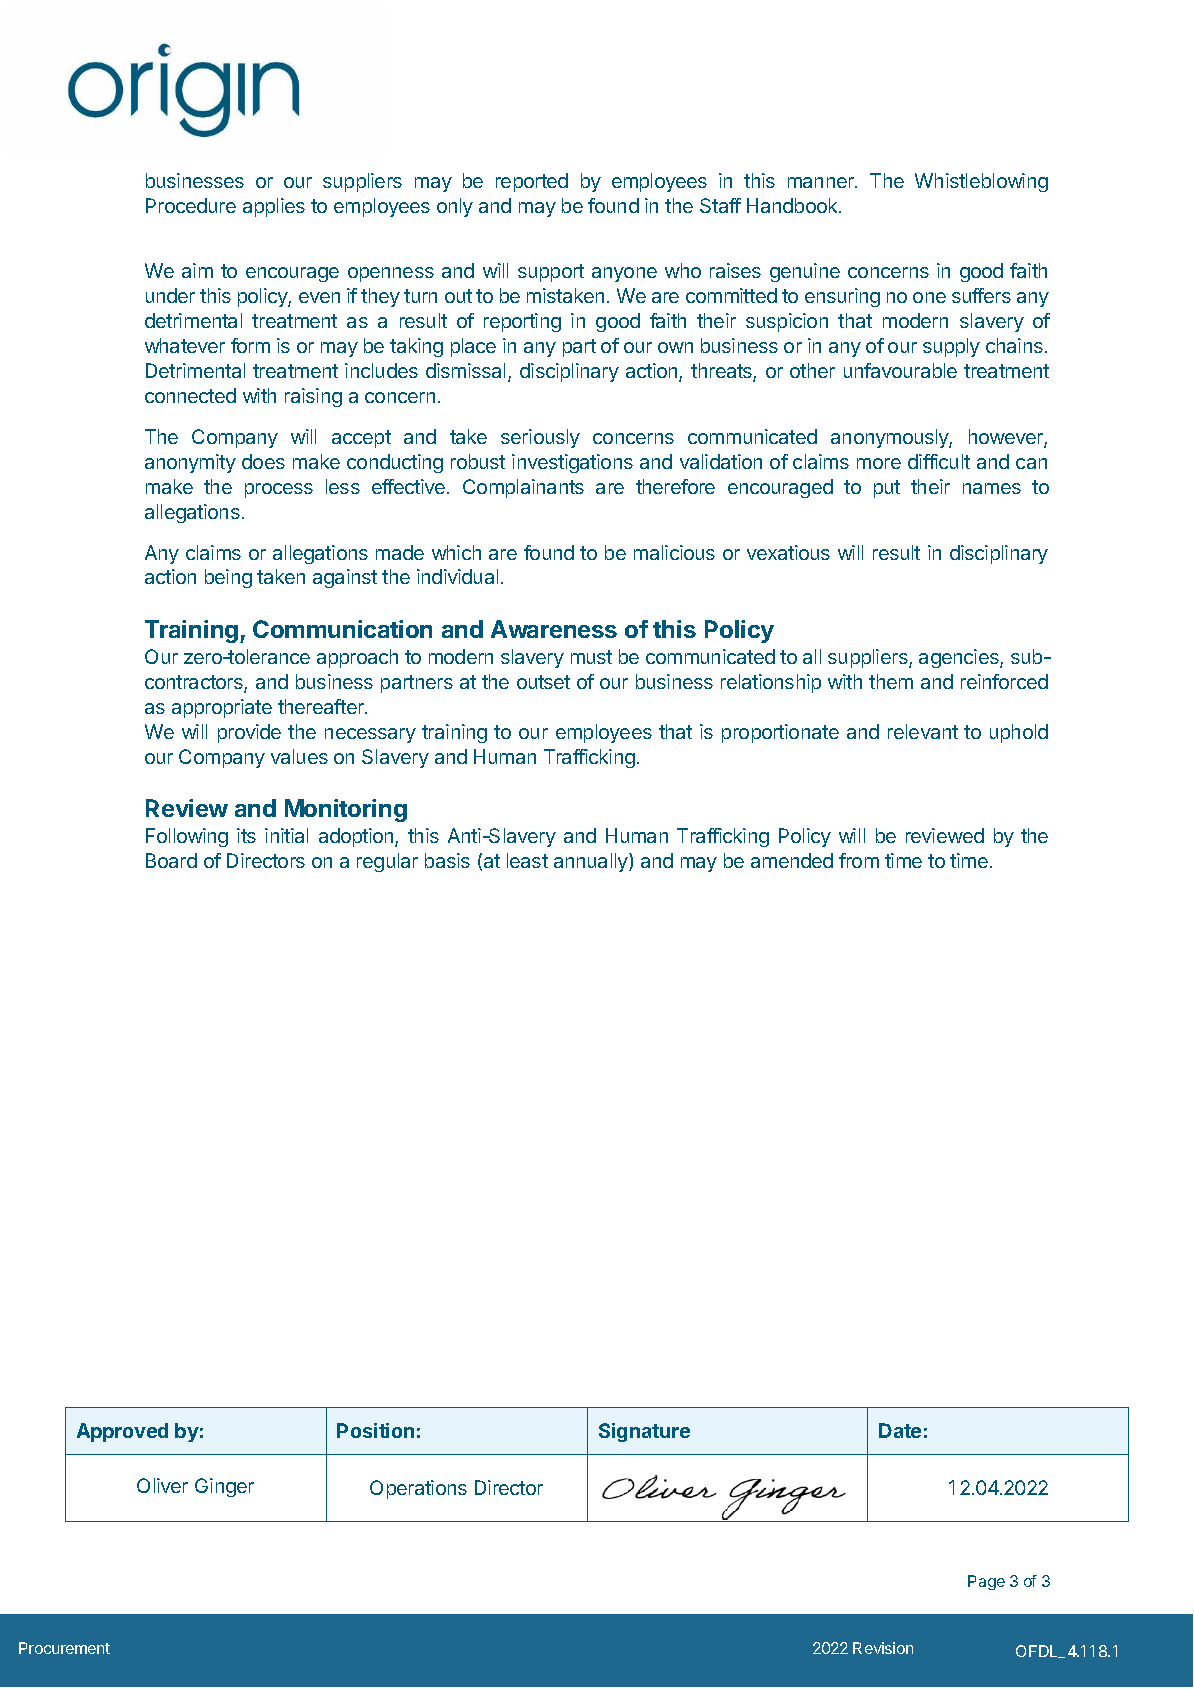 The width and height of the screenshot is (1194, 1689). Describe the element at coordinates (532, 182) in the screenshot. I see `reported` at that location.
